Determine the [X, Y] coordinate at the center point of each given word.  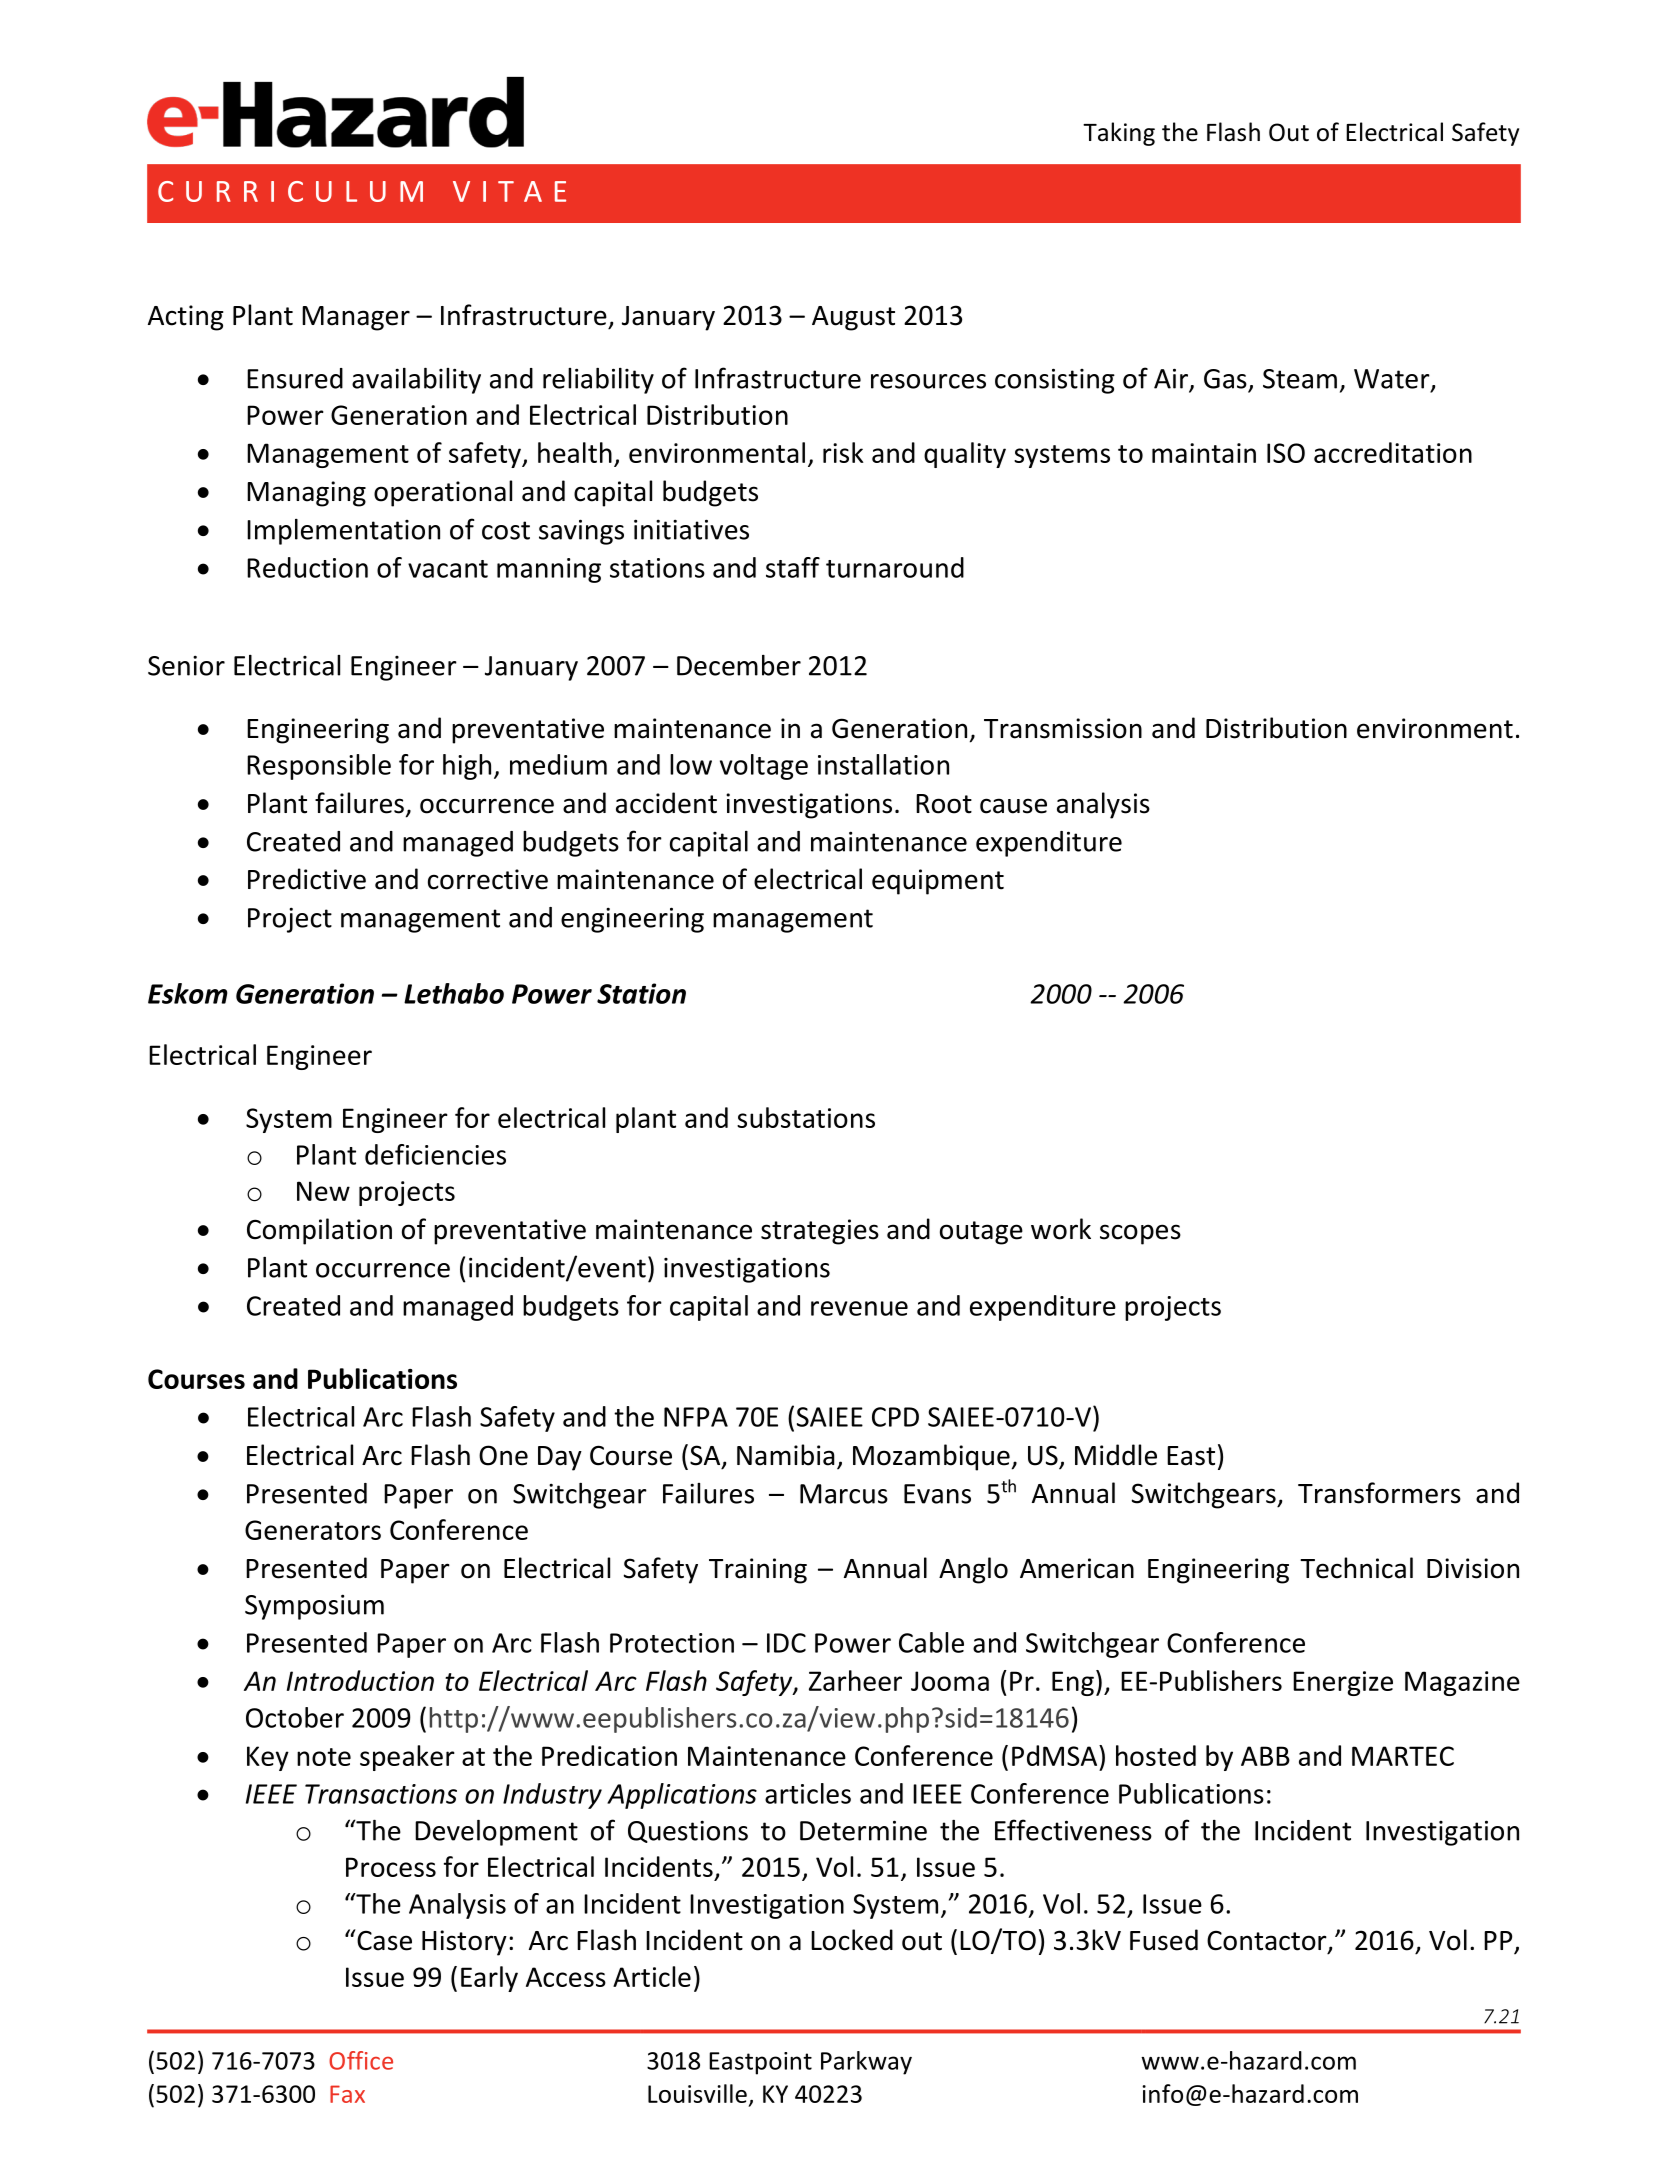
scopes [1140, 1234]
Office [361, 2060]
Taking [1119, 134]
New [323, 1191]
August [853, 318]
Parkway [866, 2063]
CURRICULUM [290, 191]
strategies [820, 1232]
